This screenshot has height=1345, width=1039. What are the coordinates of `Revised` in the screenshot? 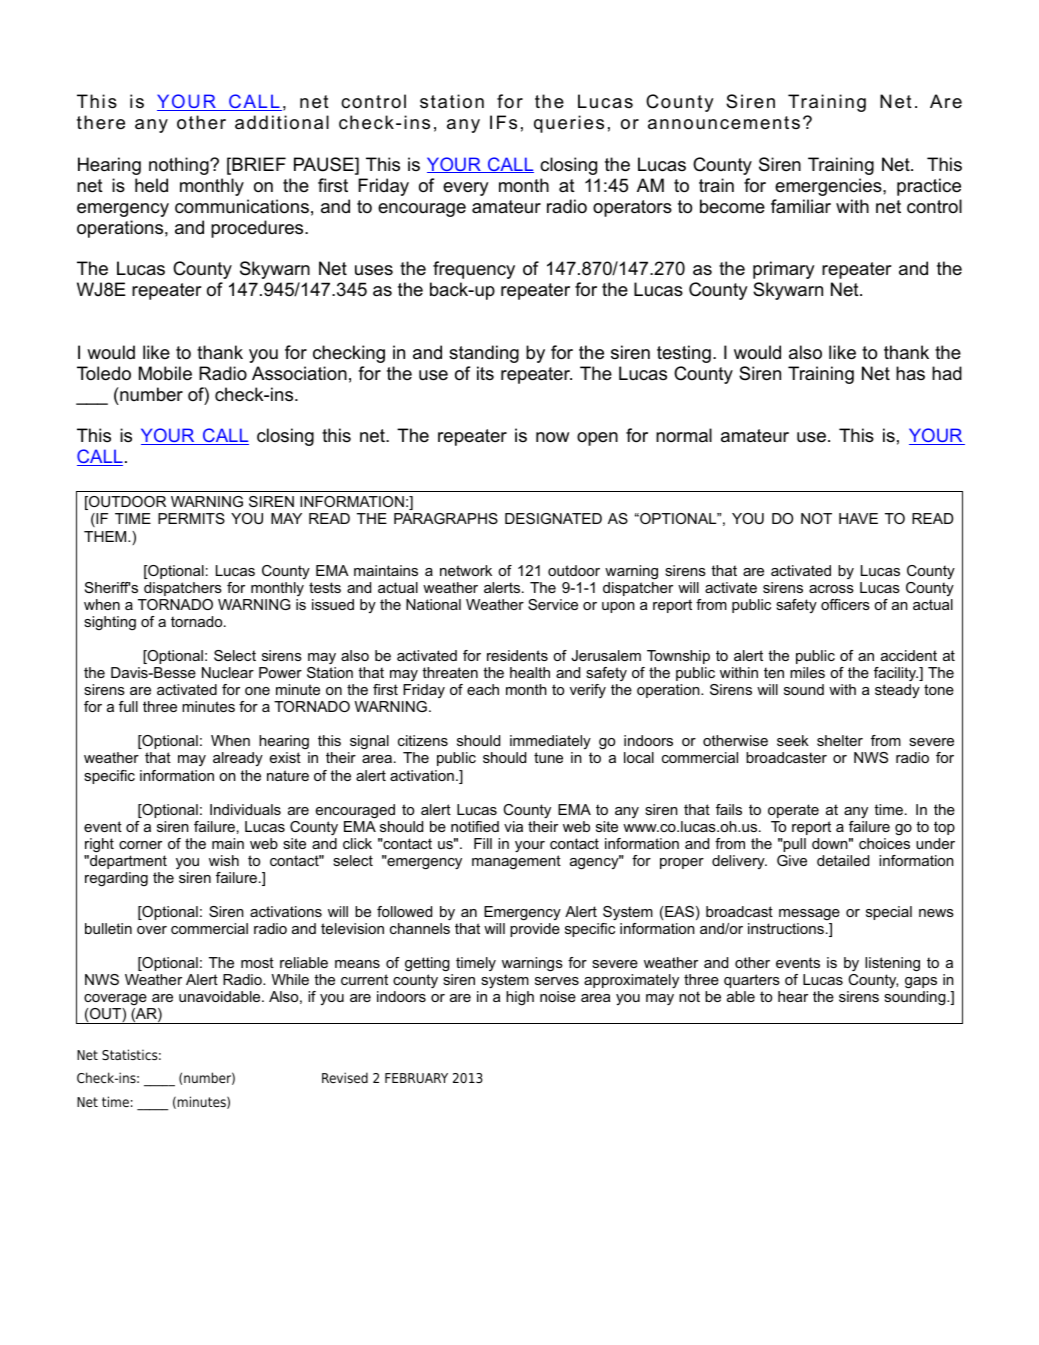 It's located at (345, 1077).
